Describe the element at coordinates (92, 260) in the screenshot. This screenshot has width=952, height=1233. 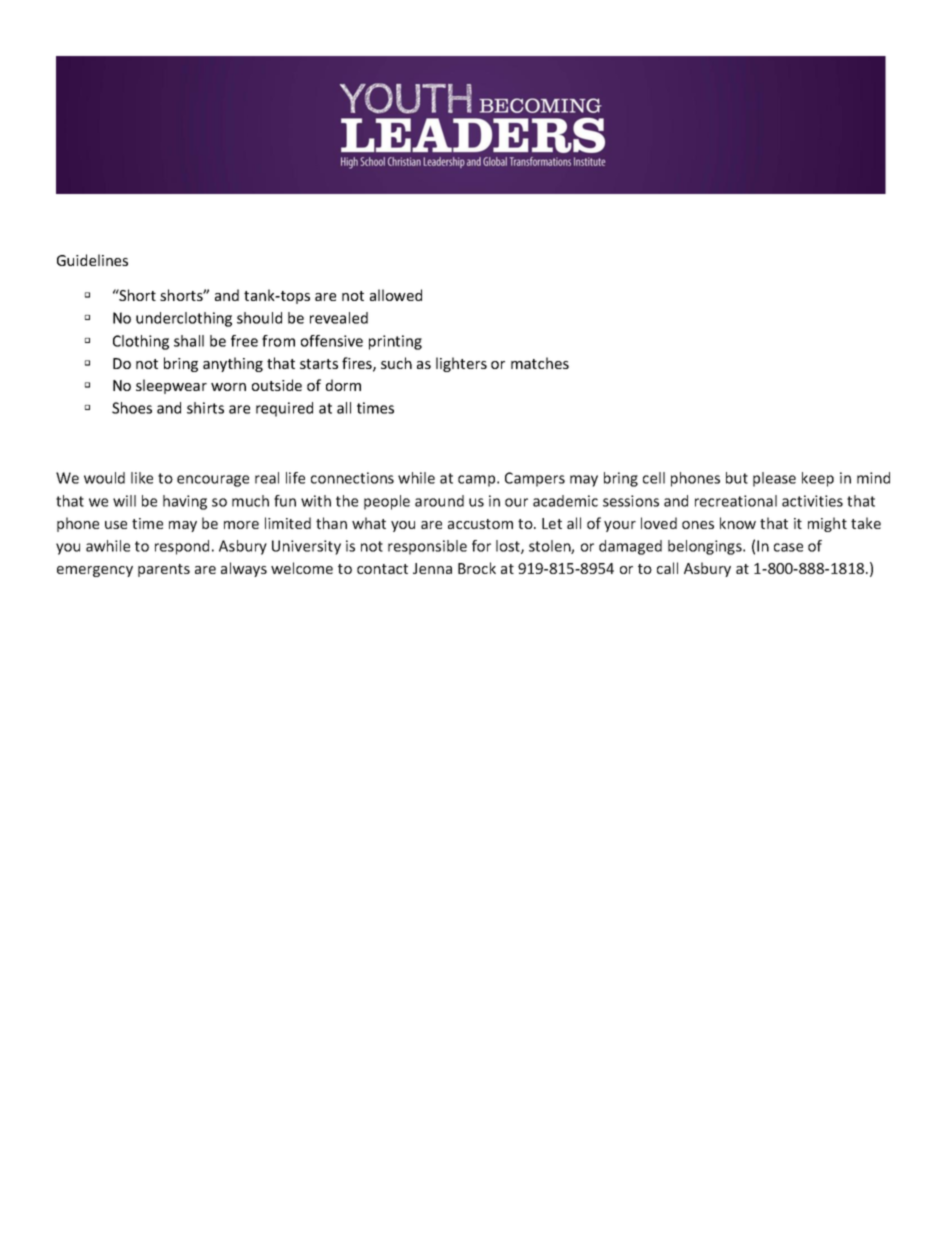
I see `Guidelines` at that location.
